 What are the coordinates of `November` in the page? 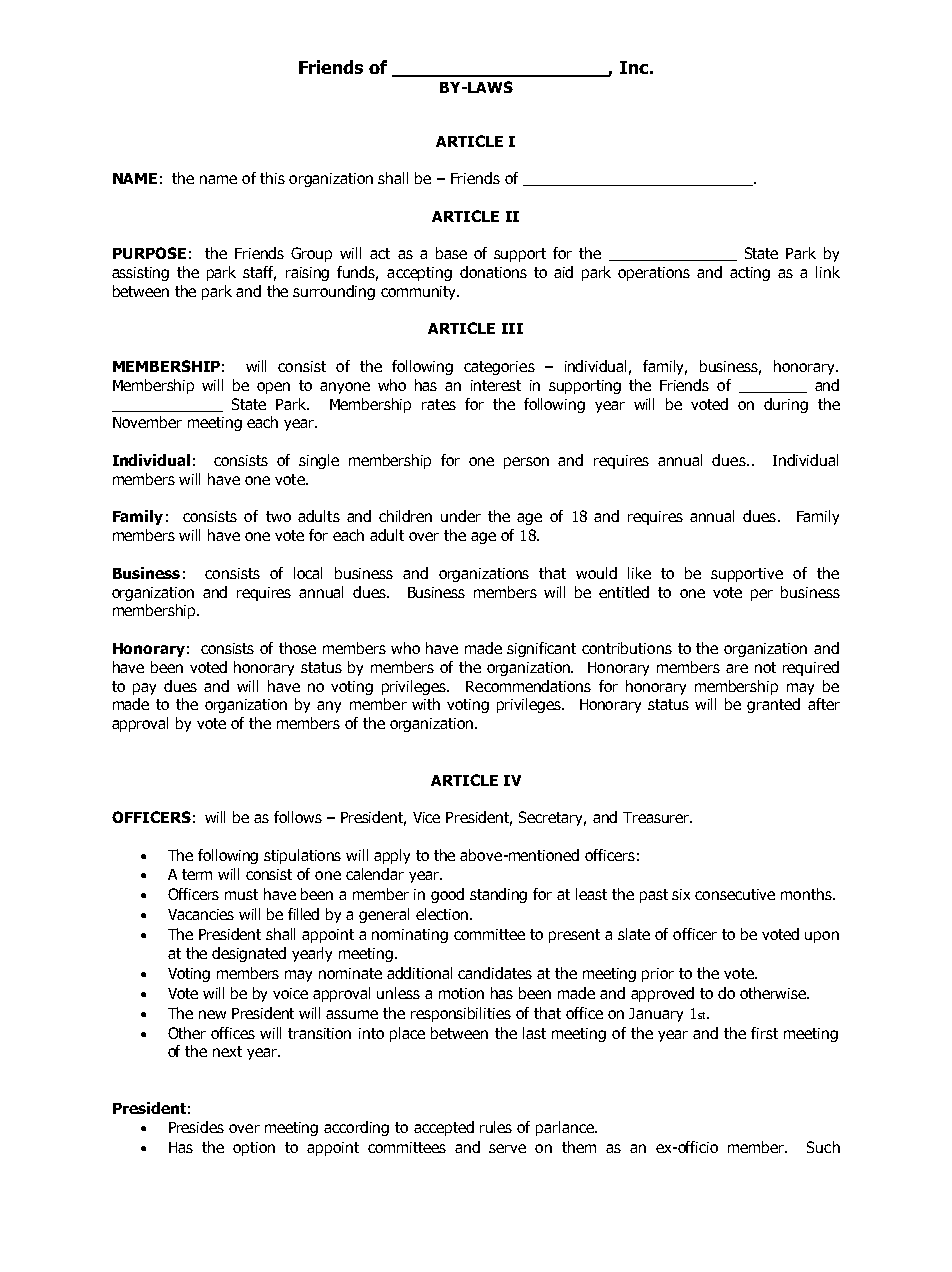 It's located at (147, 422).
